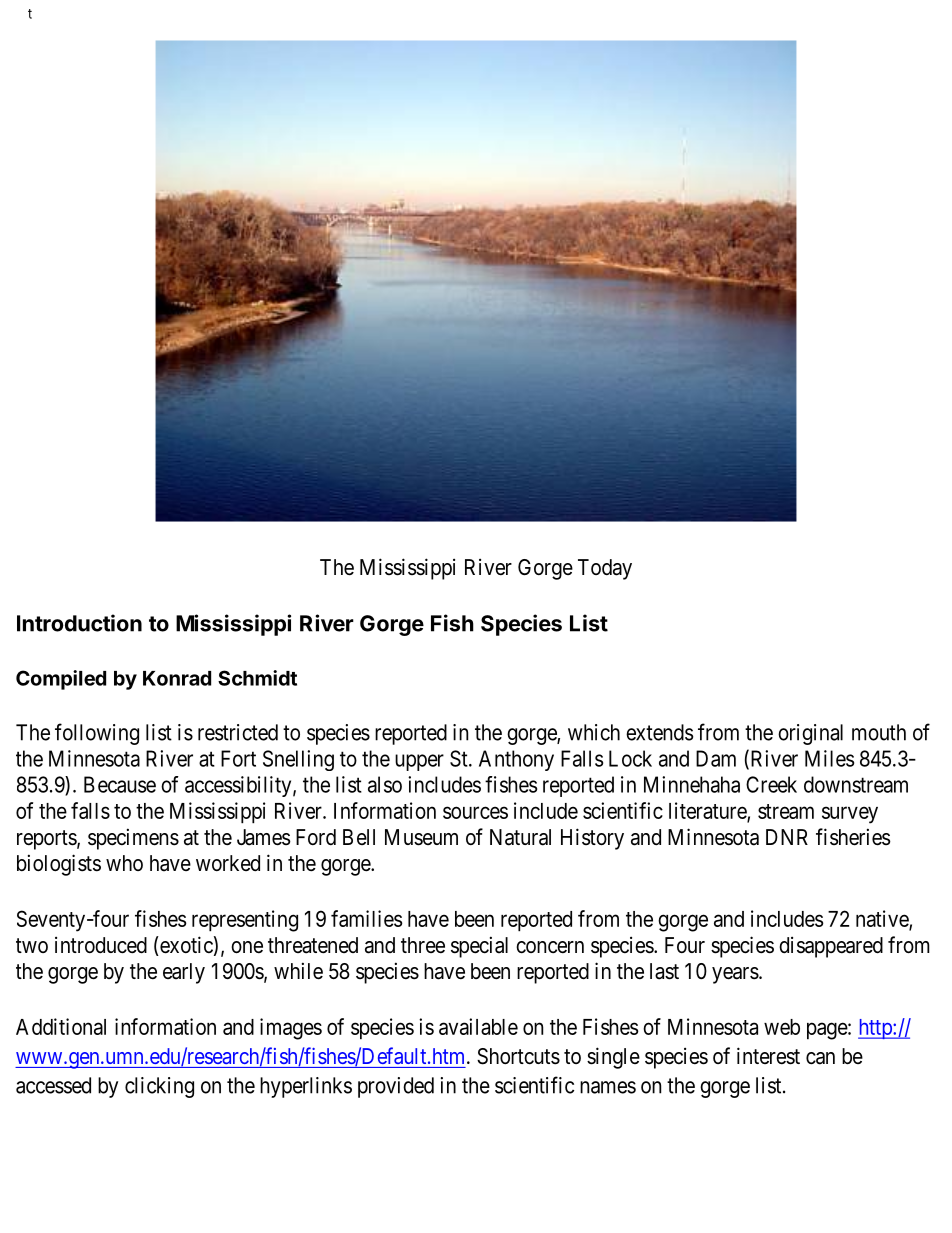  What do you see at coordinates (771, 784) in the screenshot?
I see `Creek` at bounding box center [771, 784].
